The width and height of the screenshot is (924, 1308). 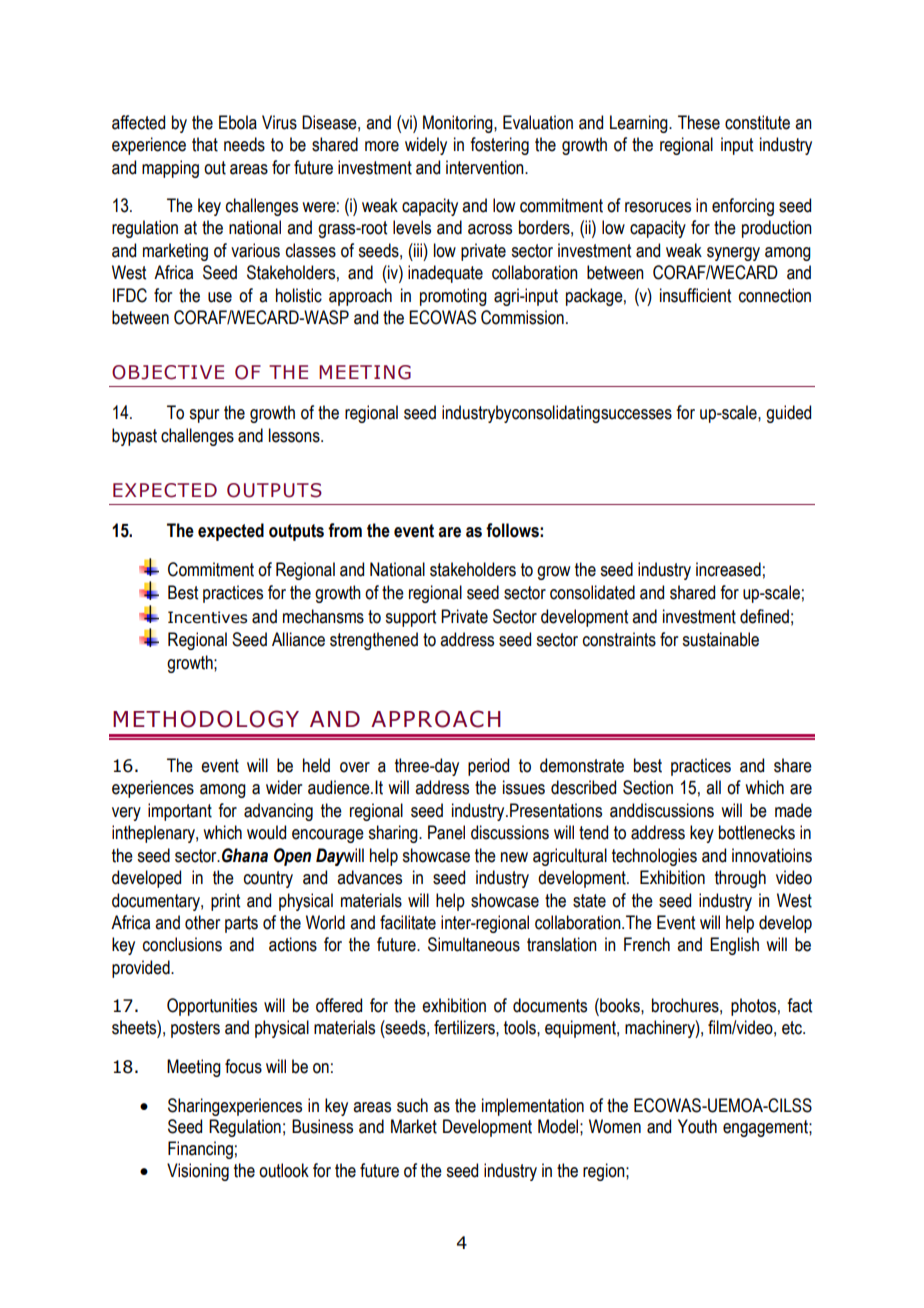 What do you see at coordinates (474, 944) in the screenshot?
I see `Simultaneous` at bounding box center [474, 944].
